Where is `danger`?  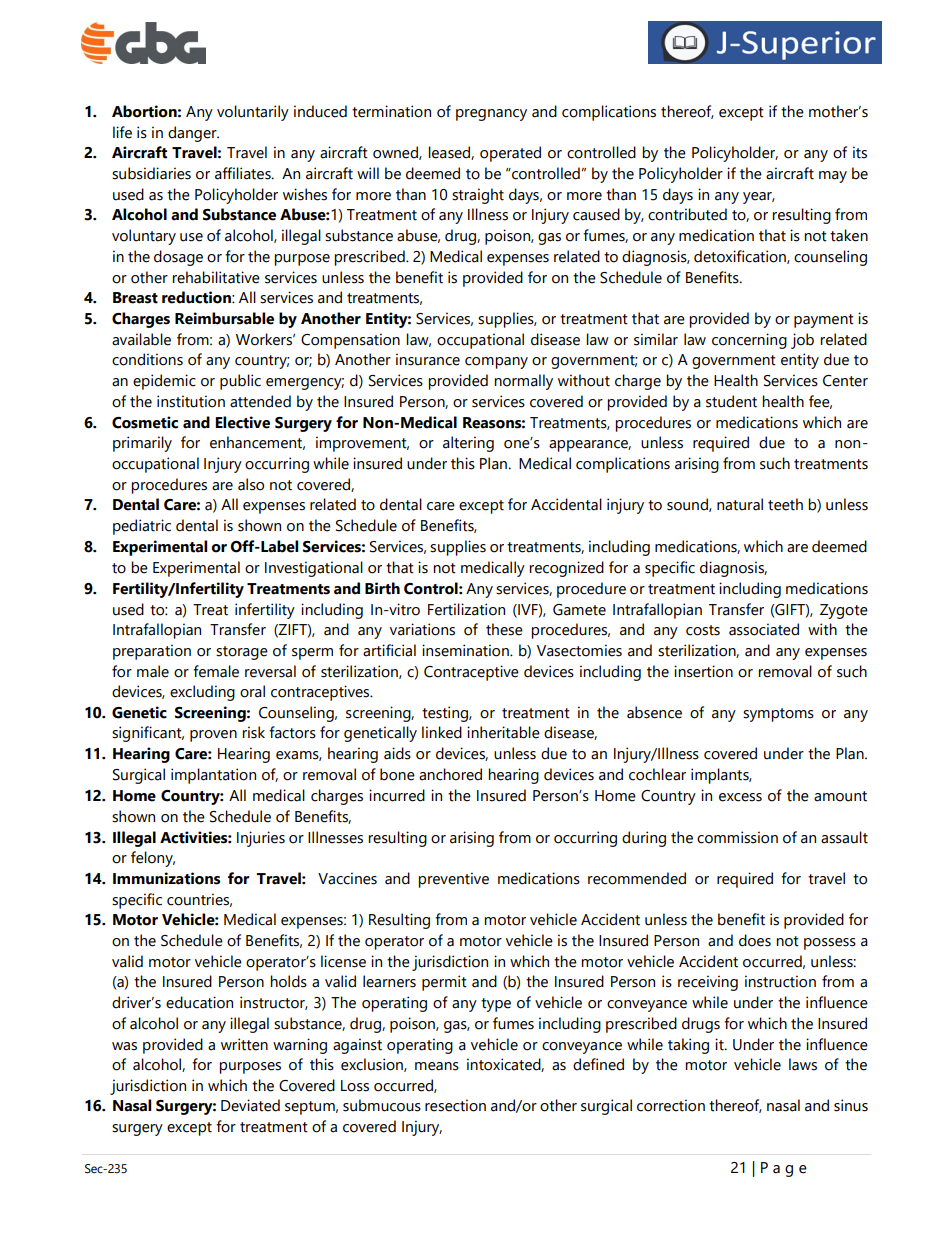
danger is located at coordinates (193, 134).
